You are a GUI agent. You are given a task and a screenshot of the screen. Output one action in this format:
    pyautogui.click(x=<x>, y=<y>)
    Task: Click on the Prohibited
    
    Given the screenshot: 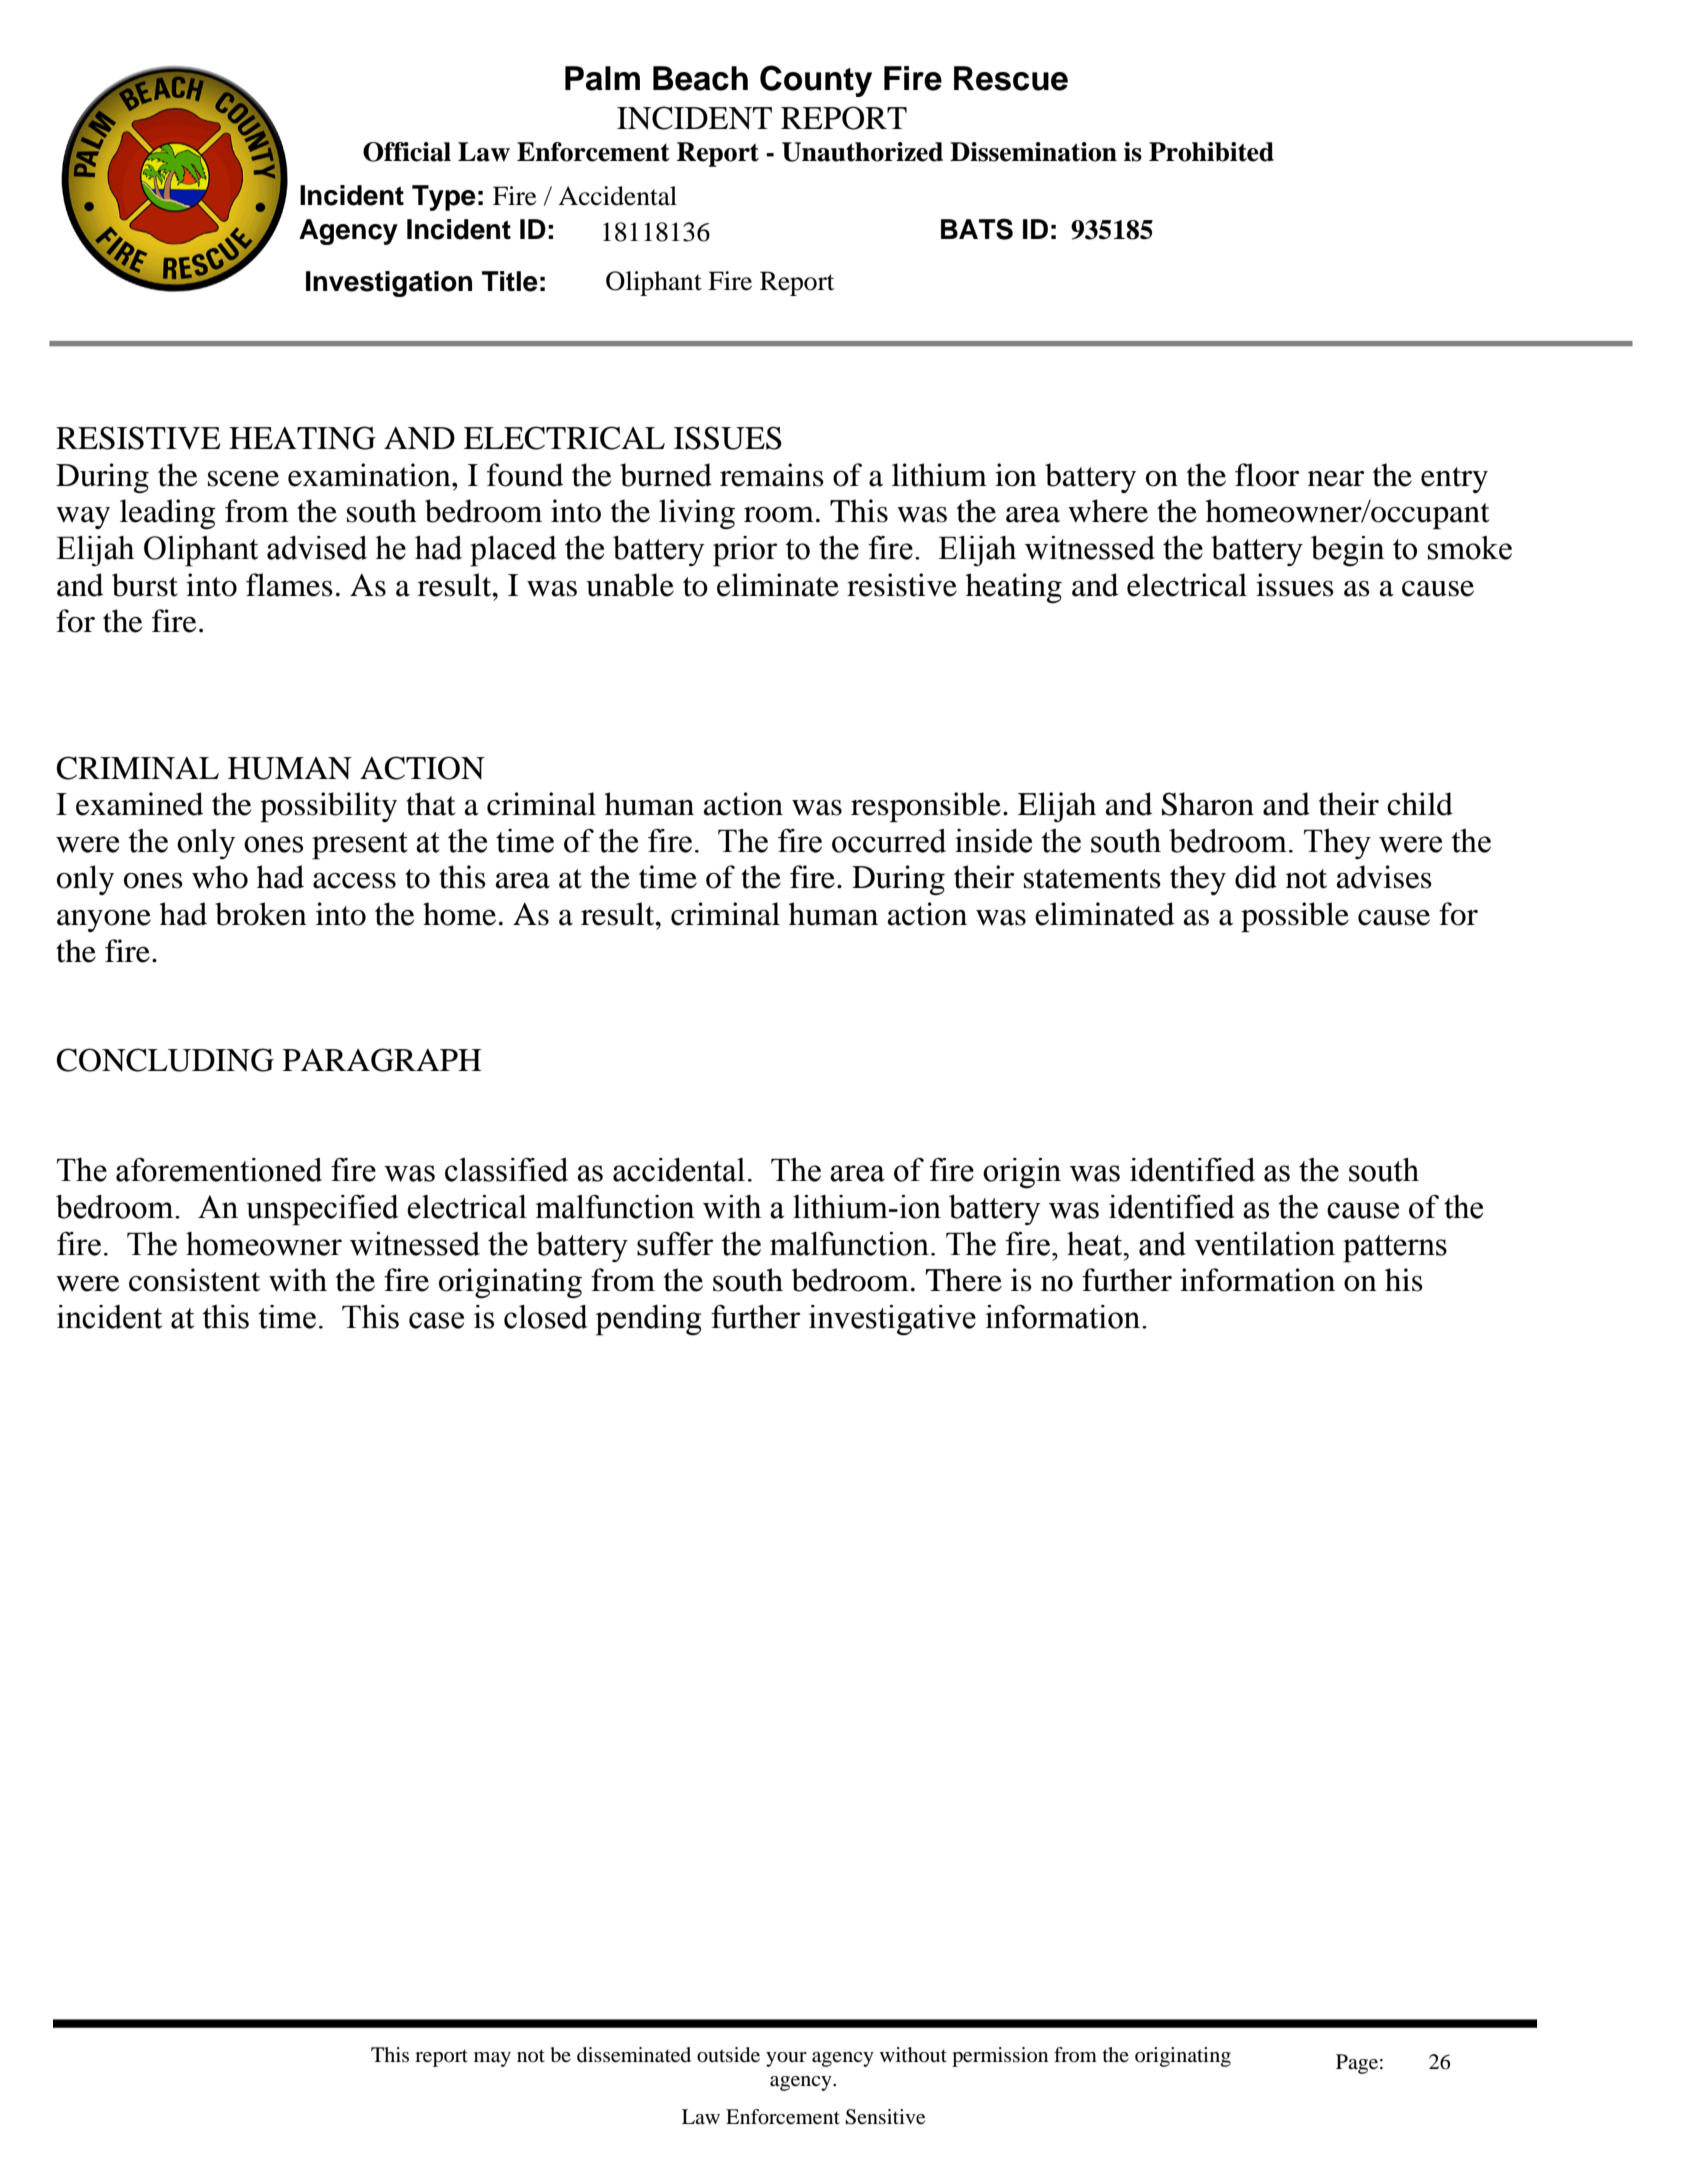 What is the action you would take?
    pyautogui.click(x=1211, y=152)
